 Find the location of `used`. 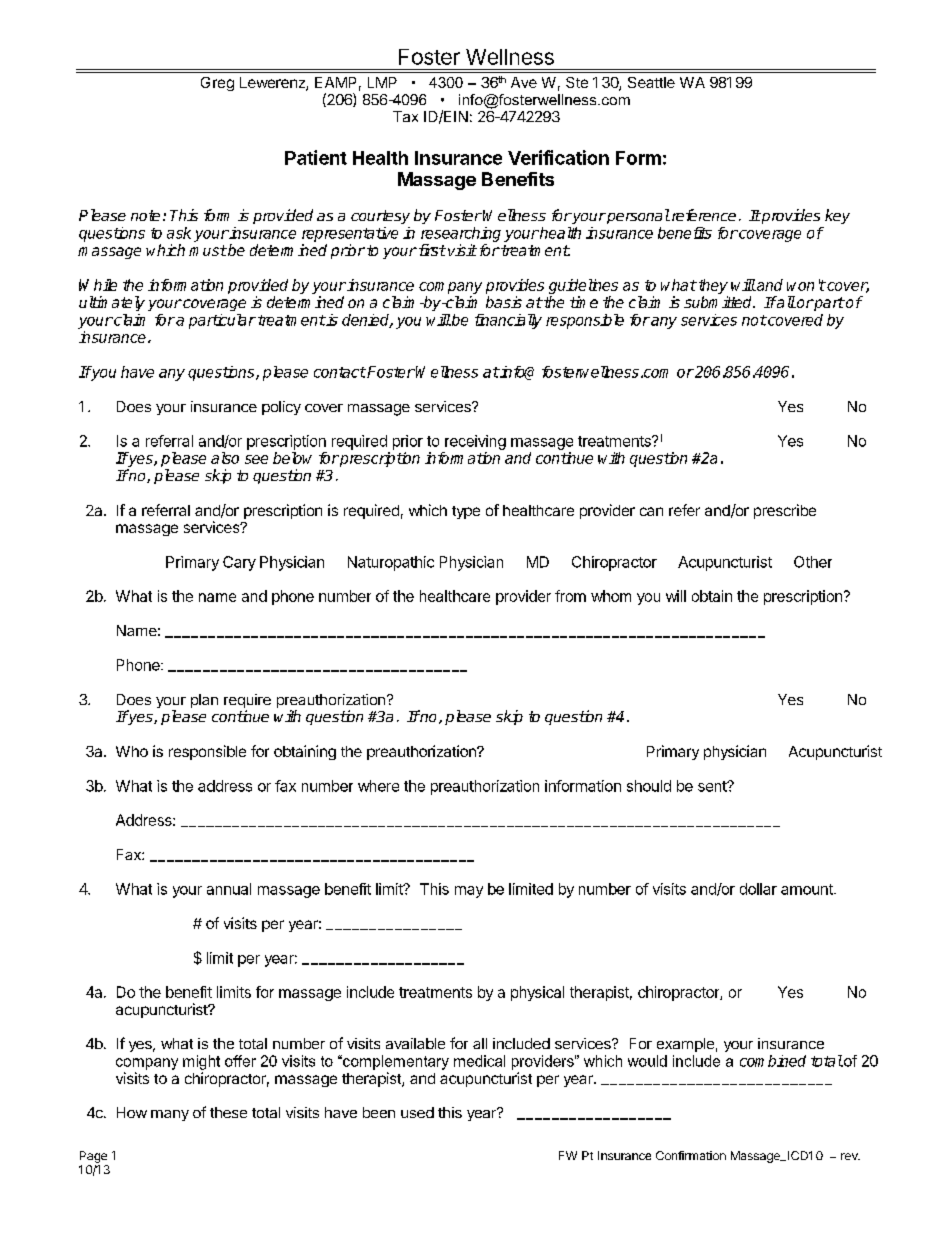

used is located at coordinates (417, 1112).
